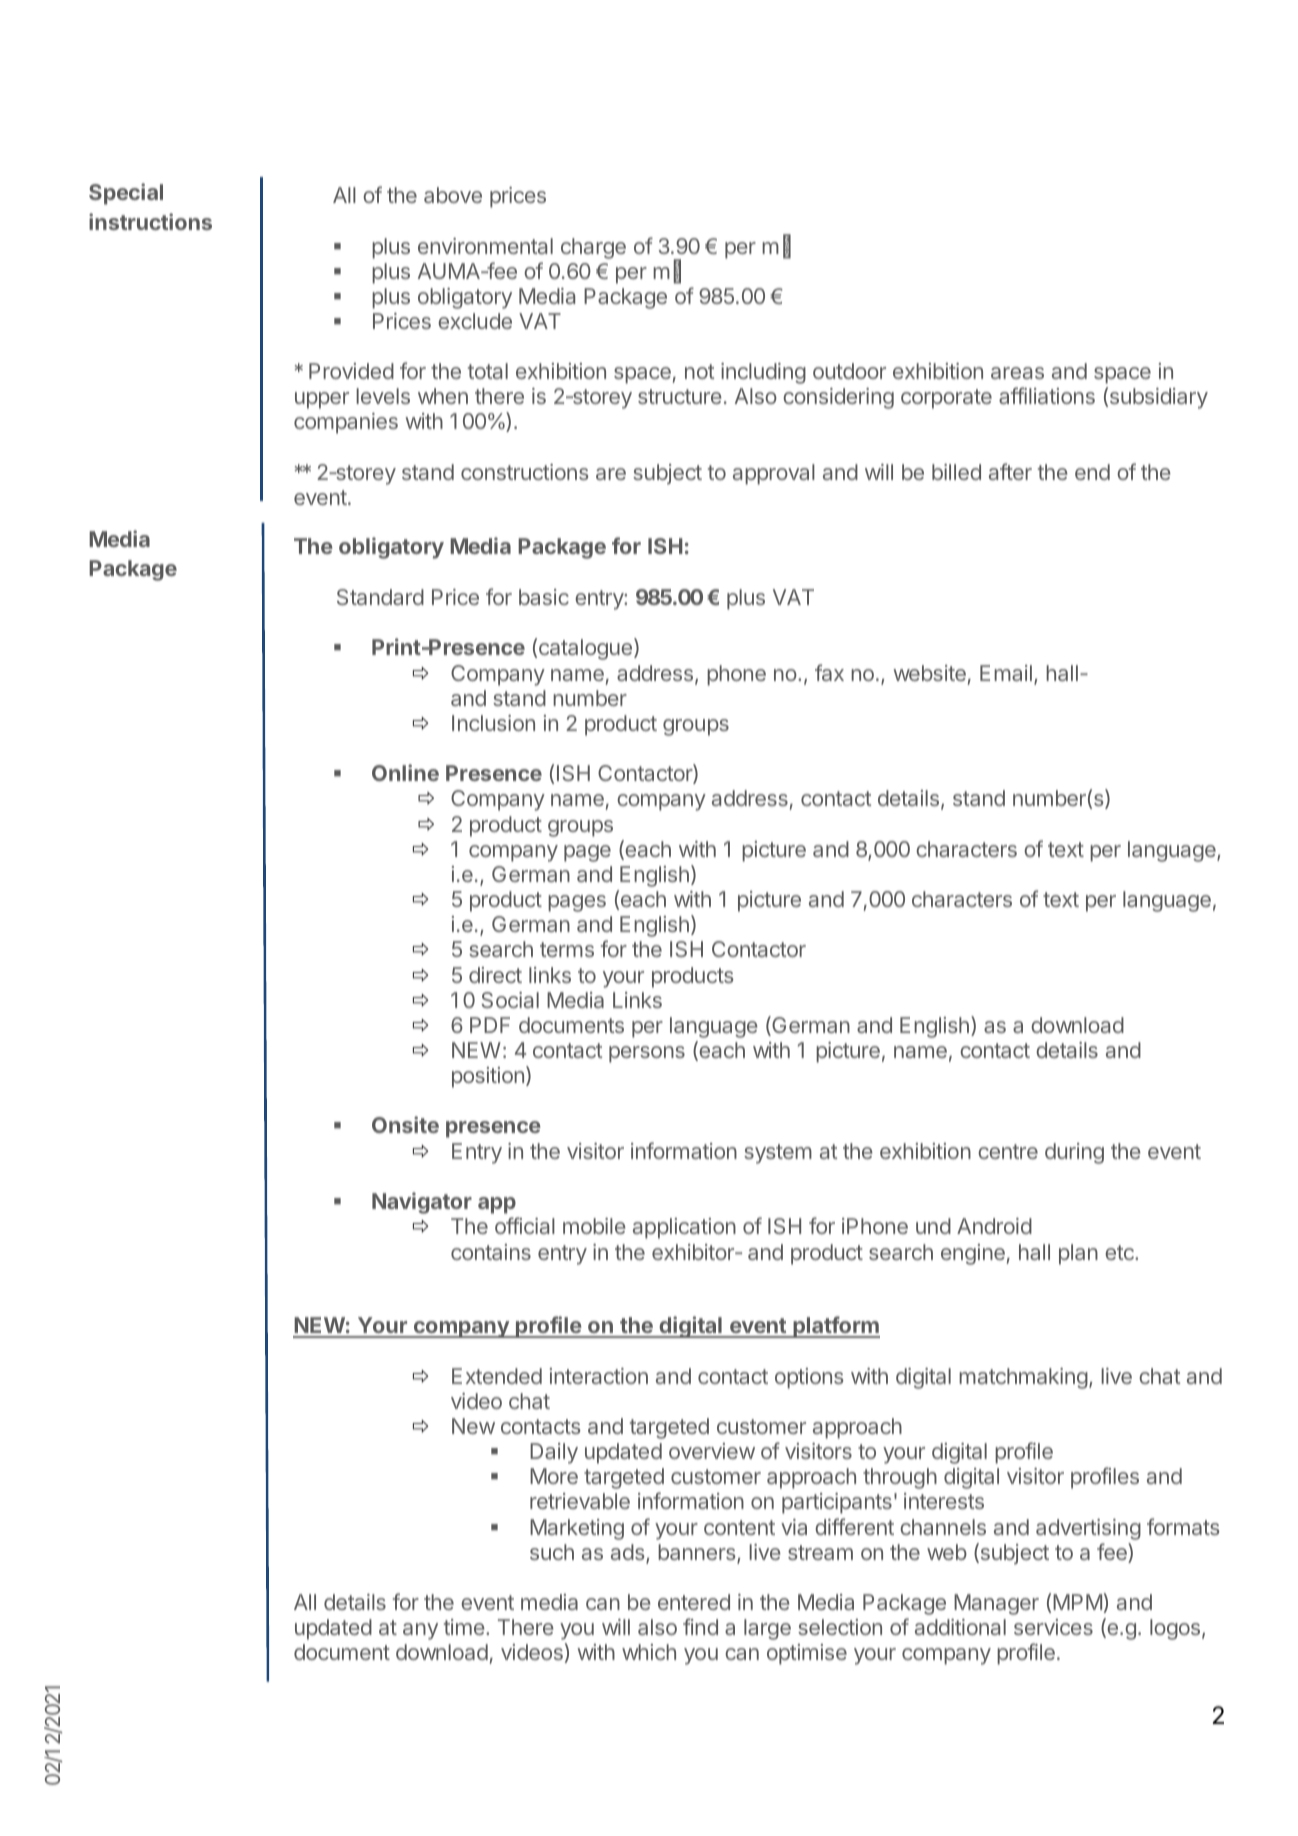 The width and height of the document is (1298, 1836). Describe the element at coordinates (1017, 373) in the document. I see `areas` at that location.
